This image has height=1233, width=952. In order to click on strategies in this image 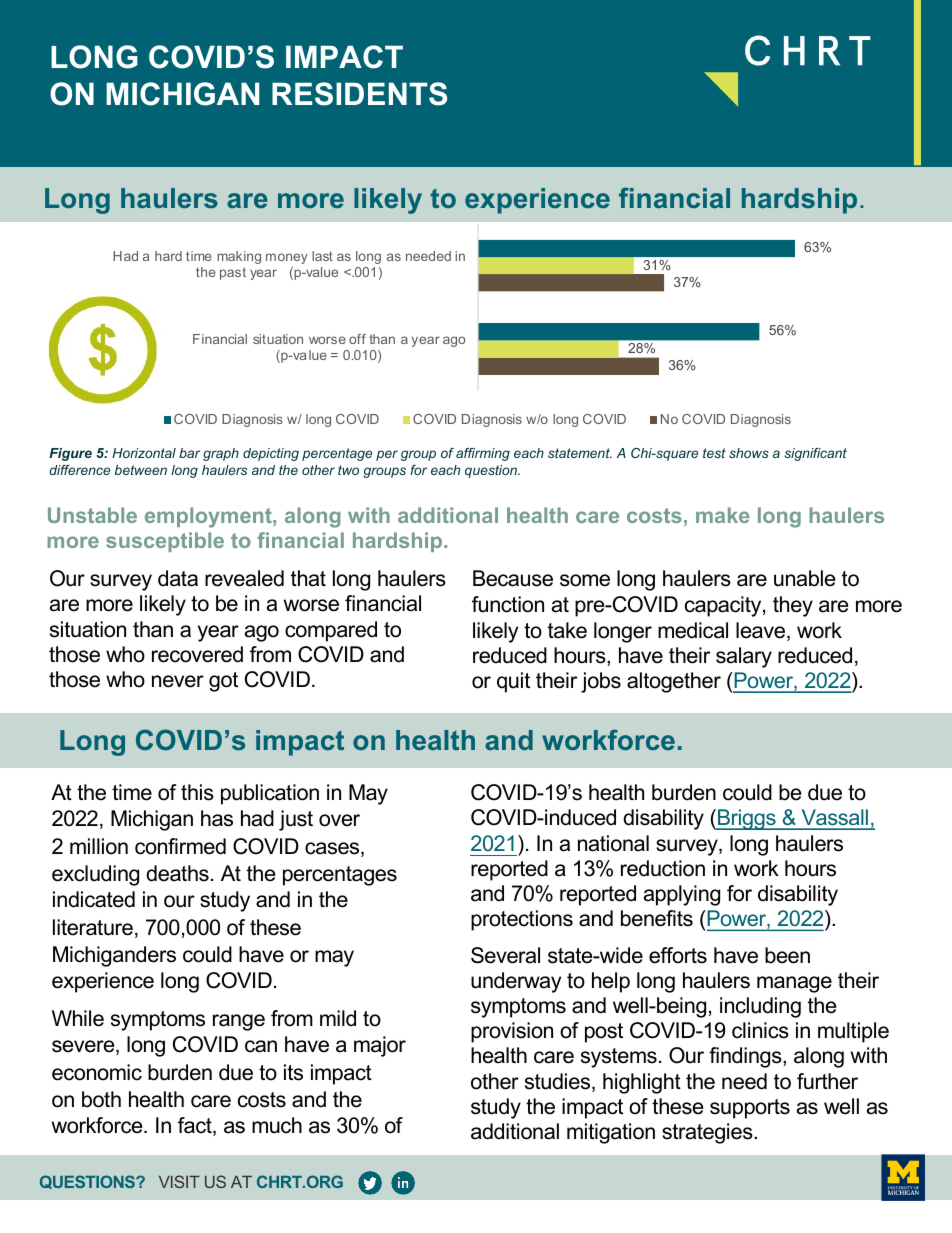, I will do `click(708, 1133)`.
